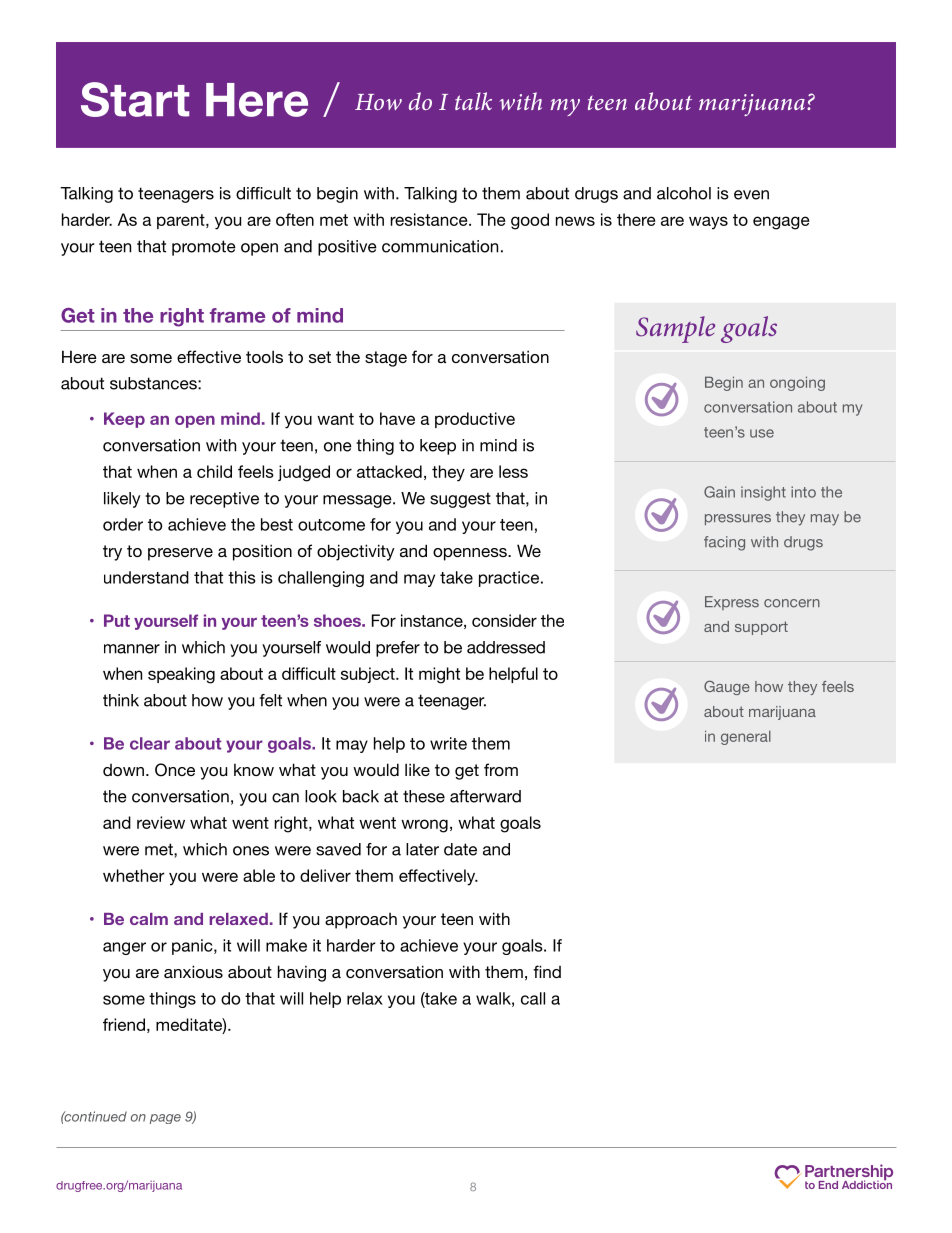  I want to click on find, so click(547, 971).
